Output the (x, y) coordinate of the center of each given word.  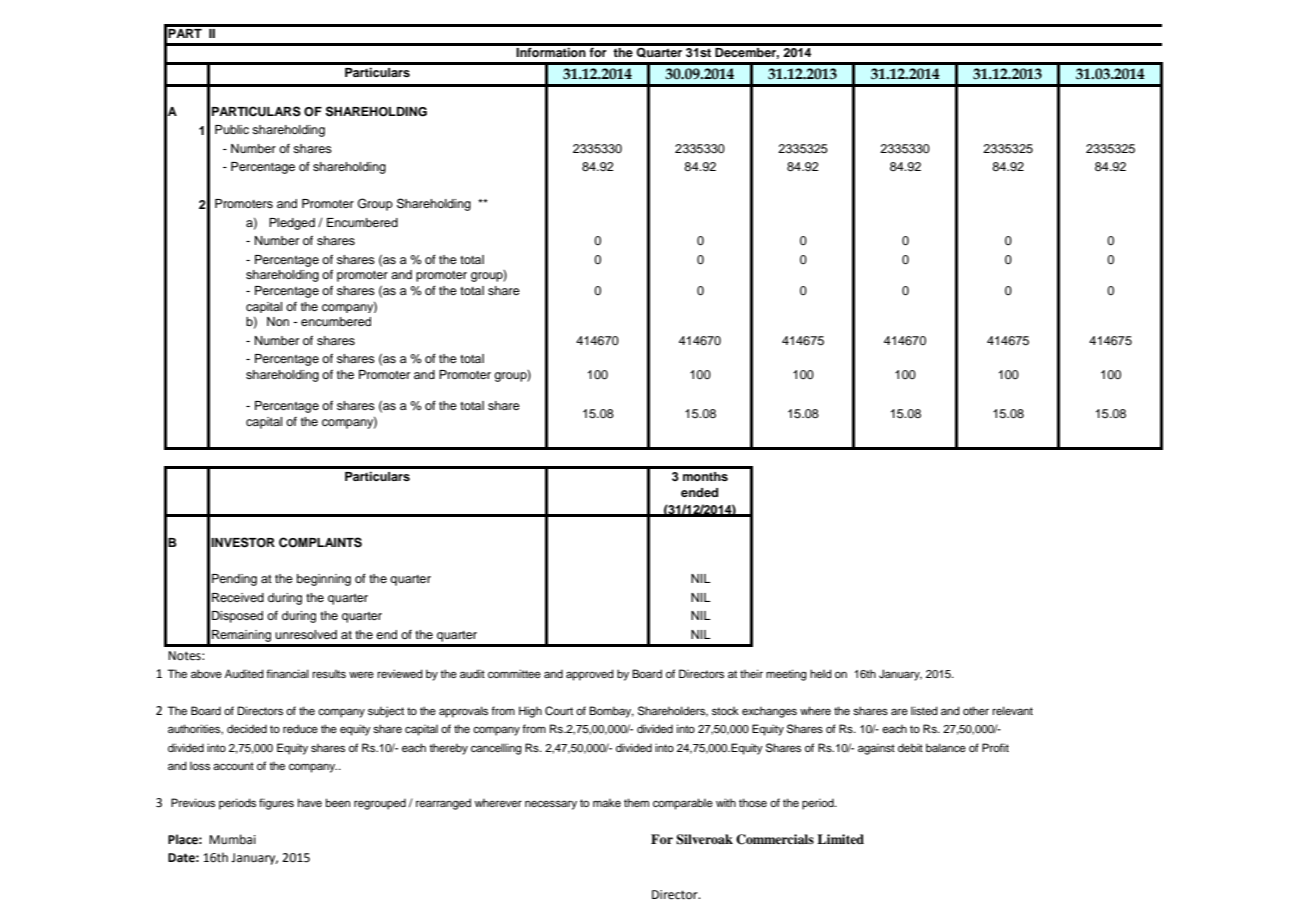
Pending (234, 580)
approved (590, 675)
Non (278, 321)
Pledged (292, 224)
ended (699, 492)
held (821, 673)
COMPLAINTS (320, 542)
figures (276, 804)
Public (232, 129)
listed (924, 710)
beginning (324, 580)
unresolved (306, 634)
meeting (786, 675)
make (607, 803)
